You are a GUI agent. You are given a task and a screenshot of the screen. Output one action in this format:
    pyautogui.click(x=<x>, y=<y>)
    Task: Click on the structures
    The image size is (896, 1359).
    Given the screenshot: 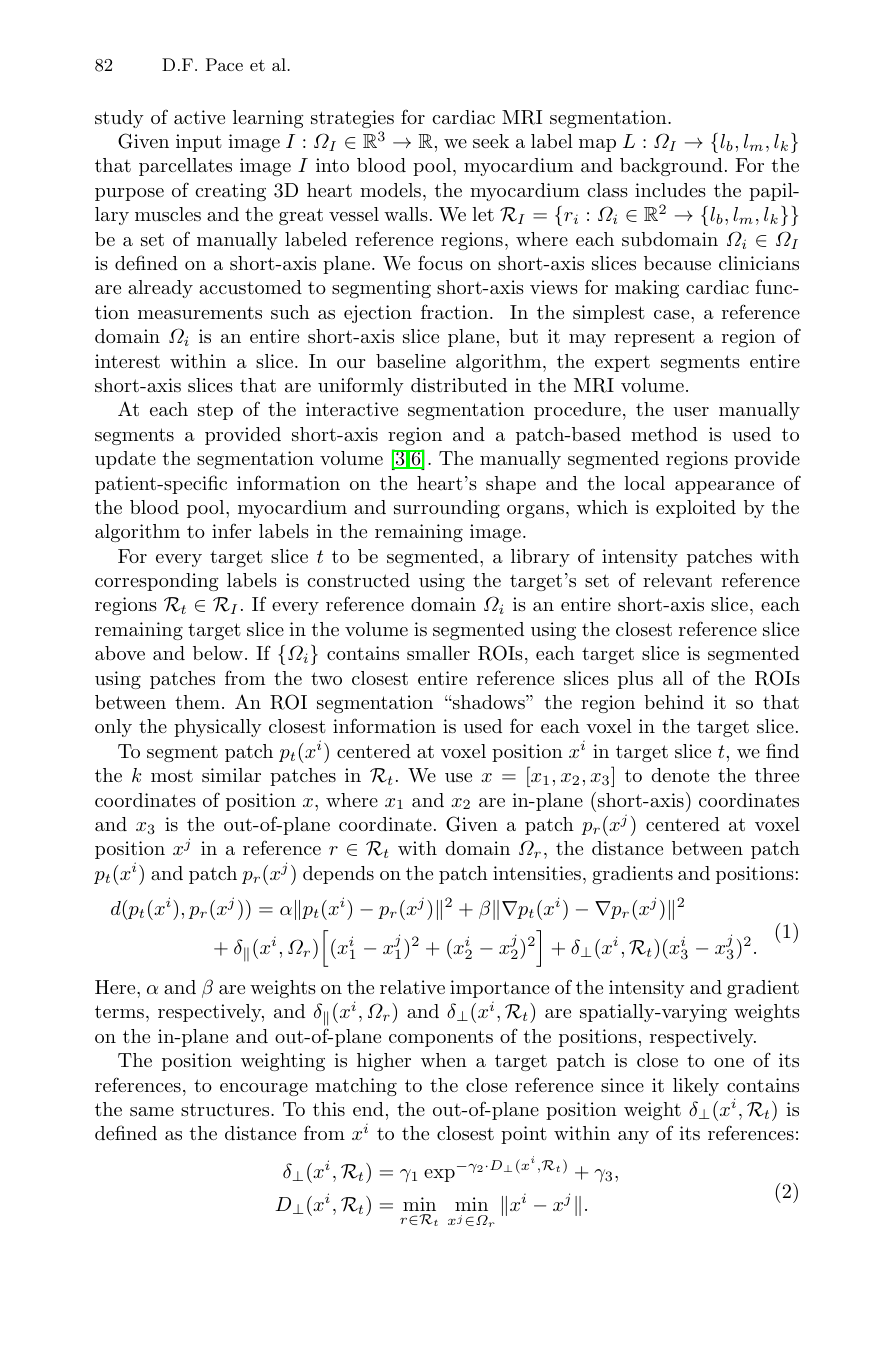 What is the action you would take?
    pyautogui.click(x=226, y=1109)
